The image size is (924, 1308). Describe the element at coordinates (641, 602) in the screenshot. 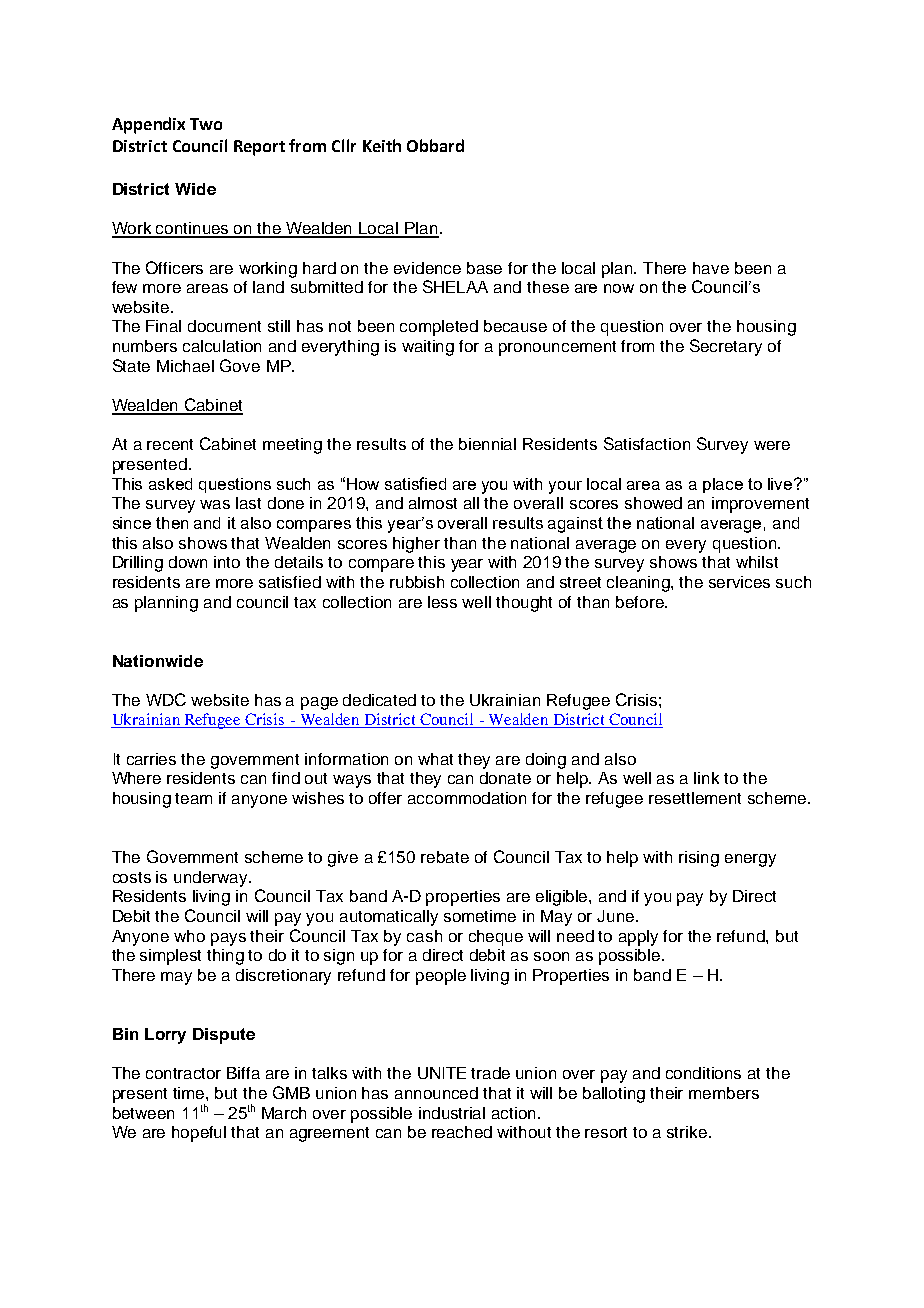

I see `before` at that location.
